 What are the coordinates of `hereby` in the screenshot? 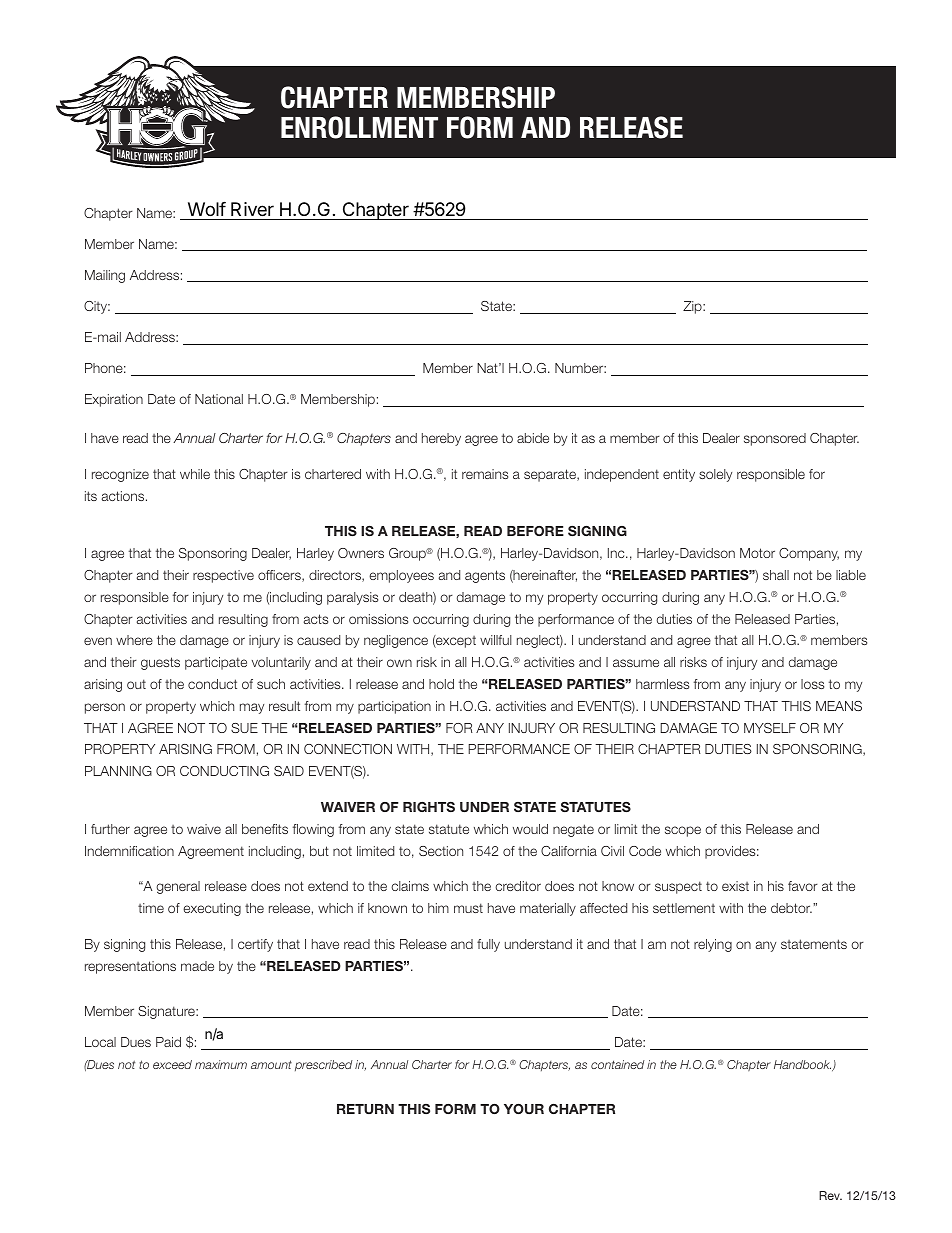 It's located at (441, 439).
